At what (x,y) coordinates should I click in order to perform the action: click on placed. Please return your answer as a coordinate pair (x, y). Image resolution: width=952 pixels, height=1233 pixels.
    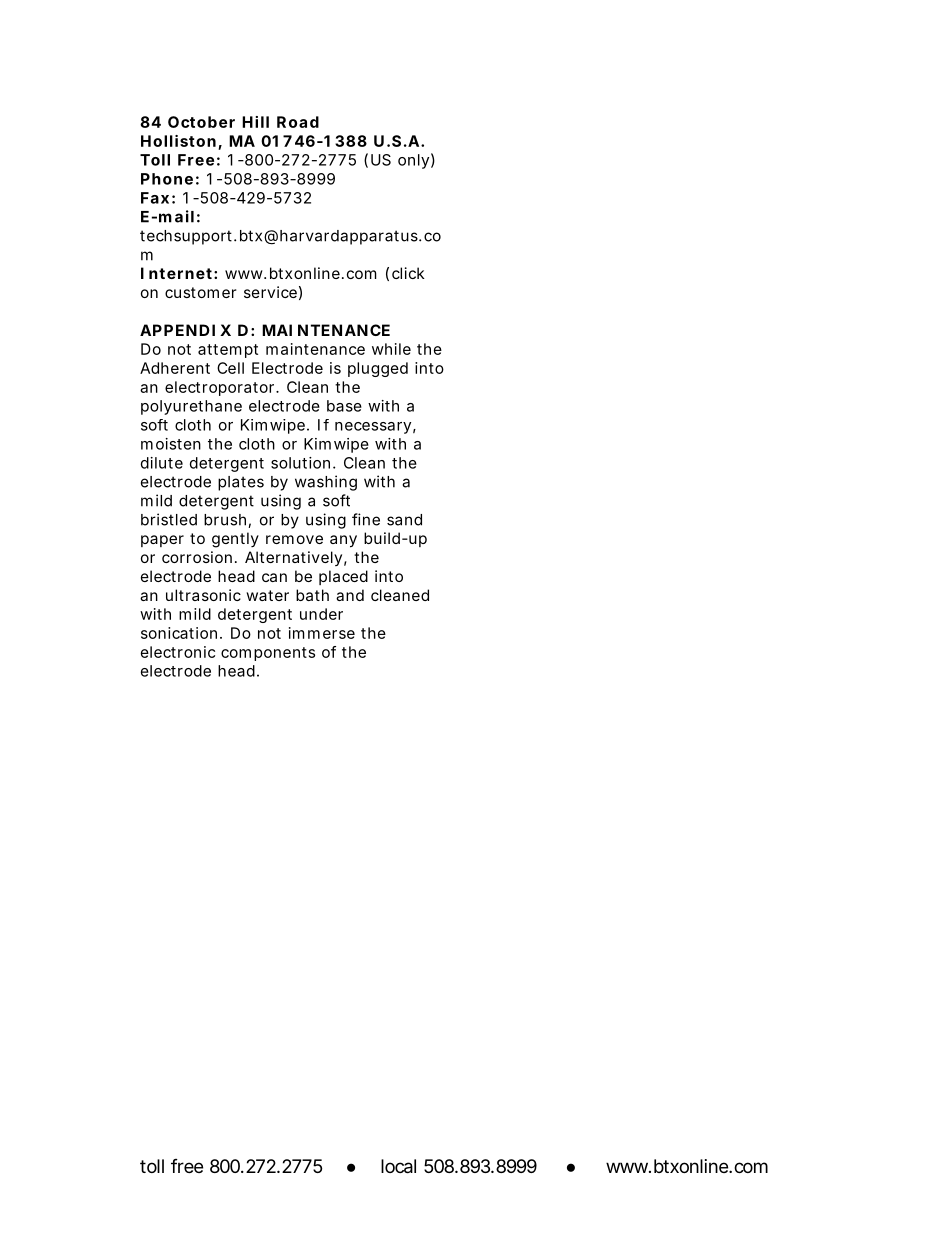
    Looking at the image, I should click on (343, 577).
